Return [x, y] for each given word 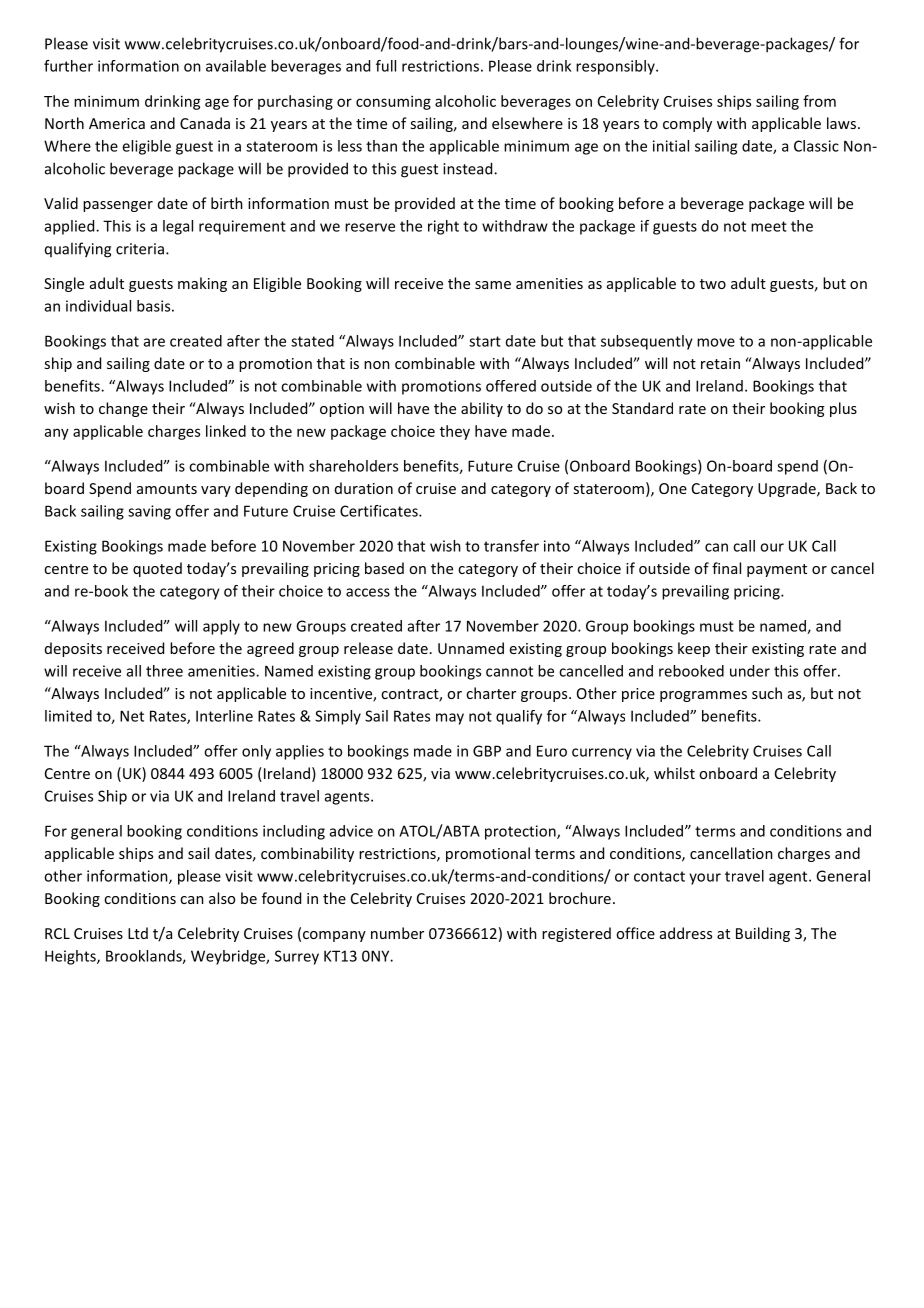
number [397, 933]
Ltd [138, 933]
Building [763, 934]
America [117, 123]
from [819, 101]
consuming [393, 102]
